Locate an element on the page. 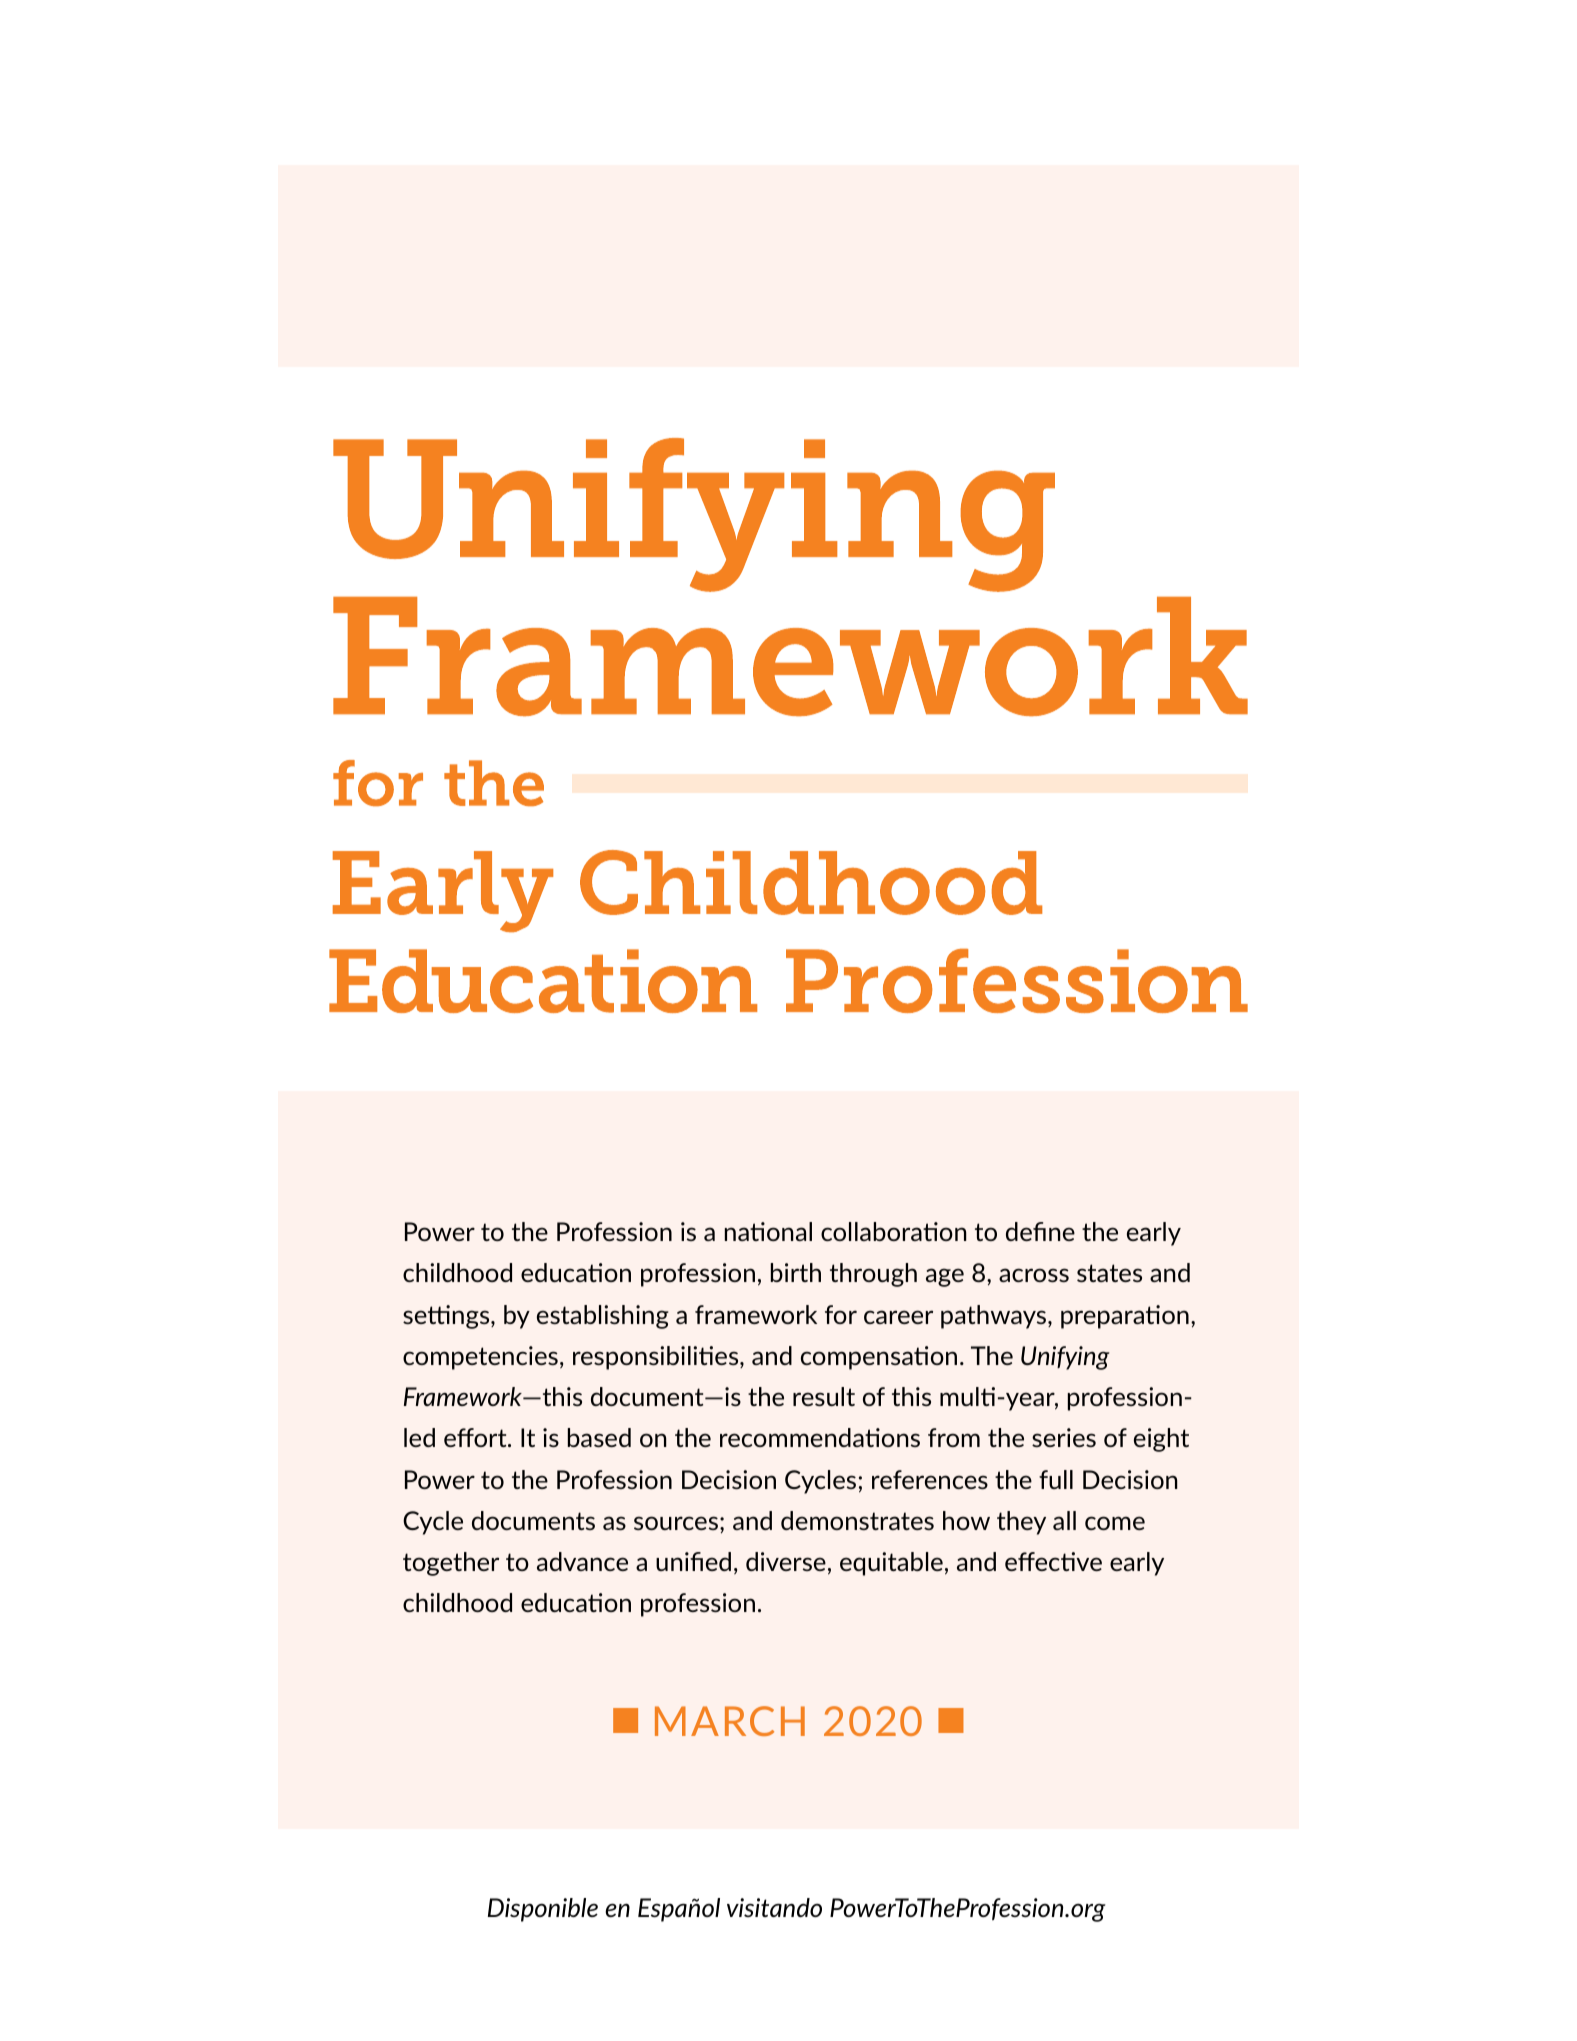  define is located at coordinates (1040, 1231).
